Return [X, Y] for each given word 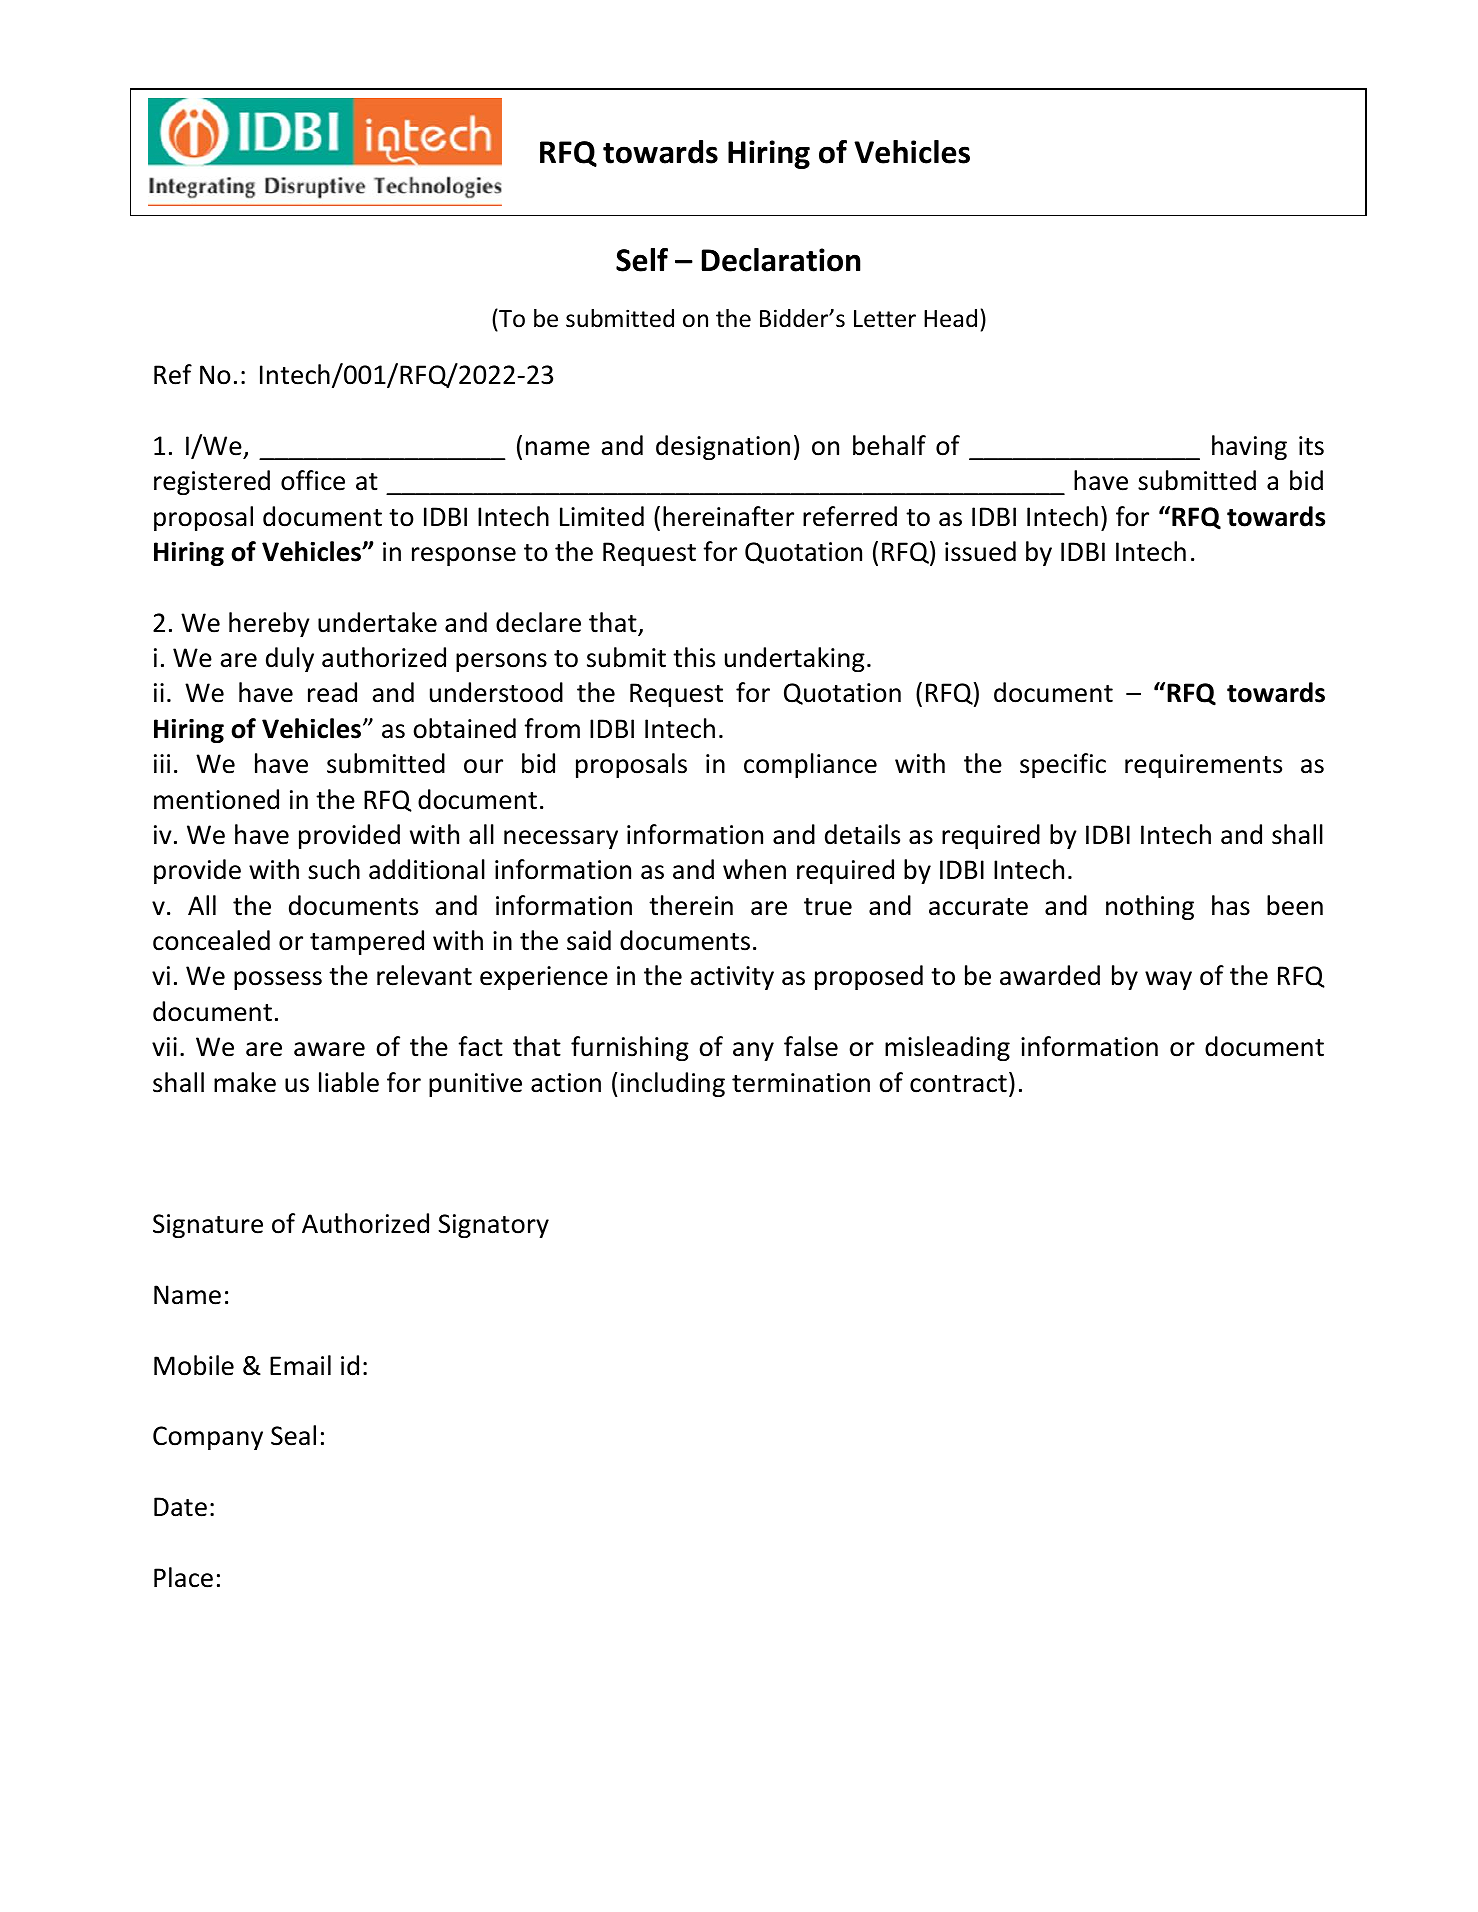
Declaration [781, 260]
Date [180, 1507]
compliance [810, 765]
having [1249, 447]
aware [329, 1049]
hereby [269, 624]
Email [300, 1365]
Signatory [493, 1226]
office [313, 480]
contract [958, 1084]
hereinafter [728, 516]
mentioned [216, 799]
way [1168, 980]
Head [950, 318]
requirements [1203, 766]
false [811, 1046]
